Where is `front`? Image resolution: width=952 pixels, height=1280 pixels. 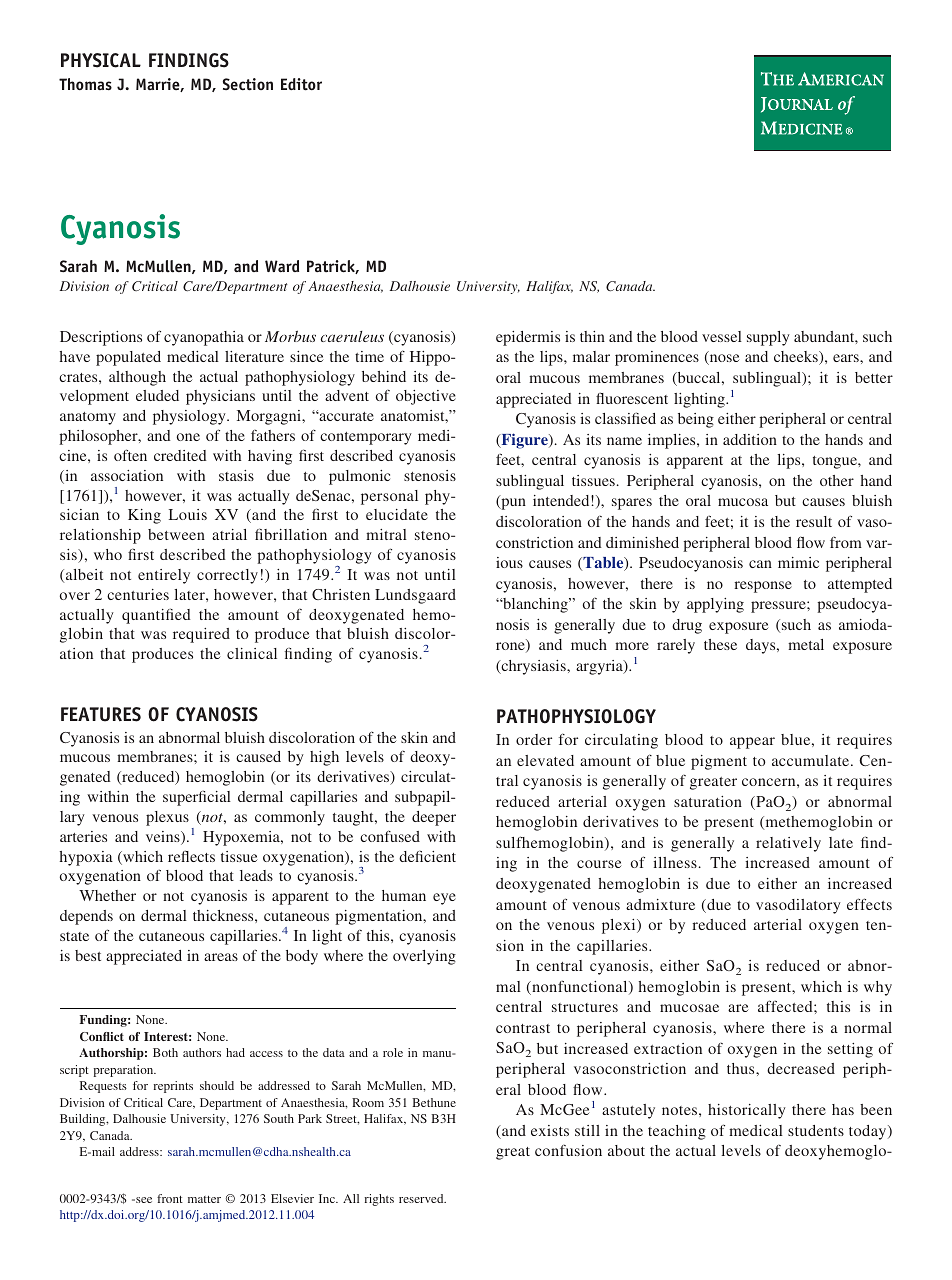
front is located at coordinates (170, 1198).
